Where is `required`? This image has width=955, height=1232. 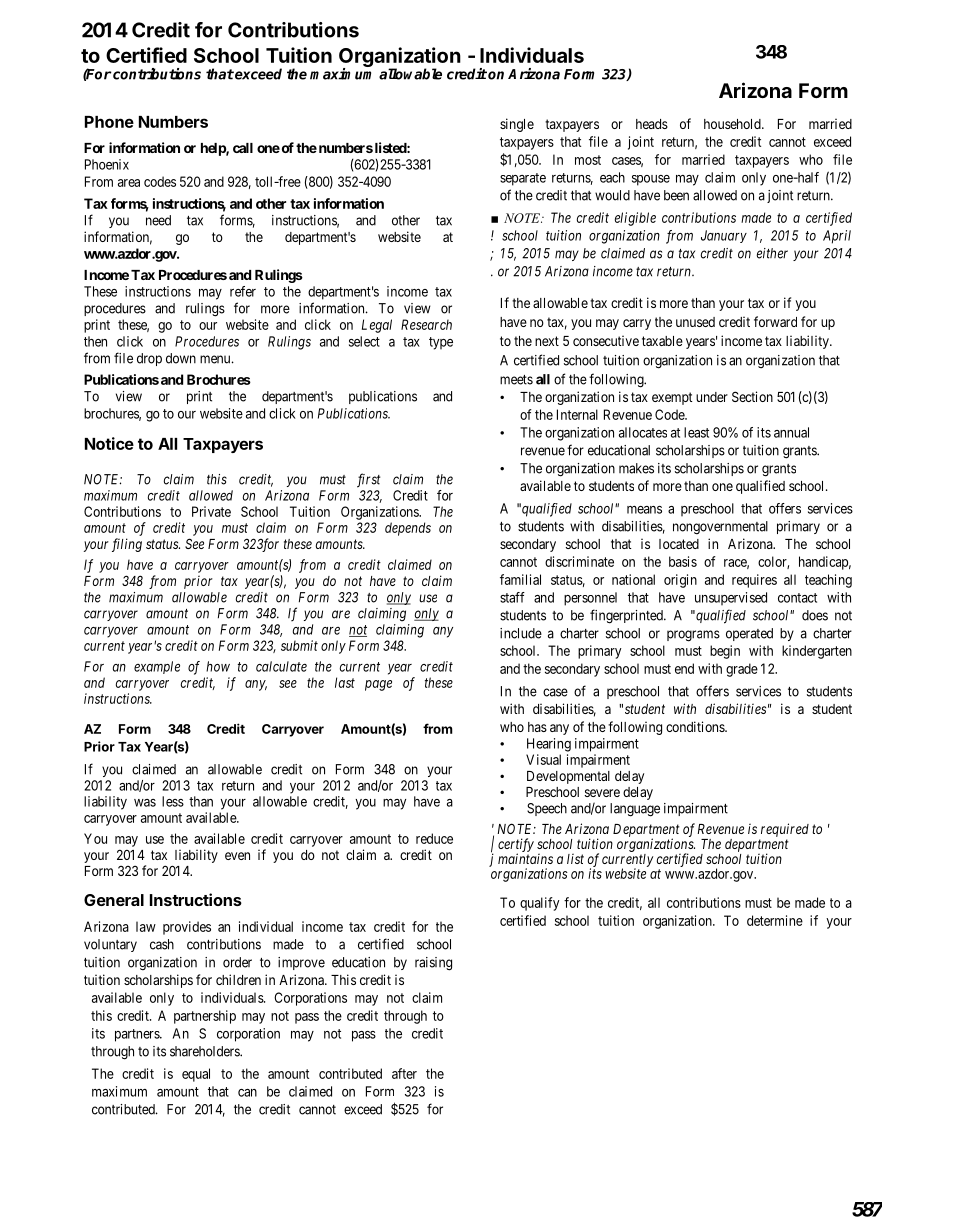
required is located at coordinates (785, 830).
